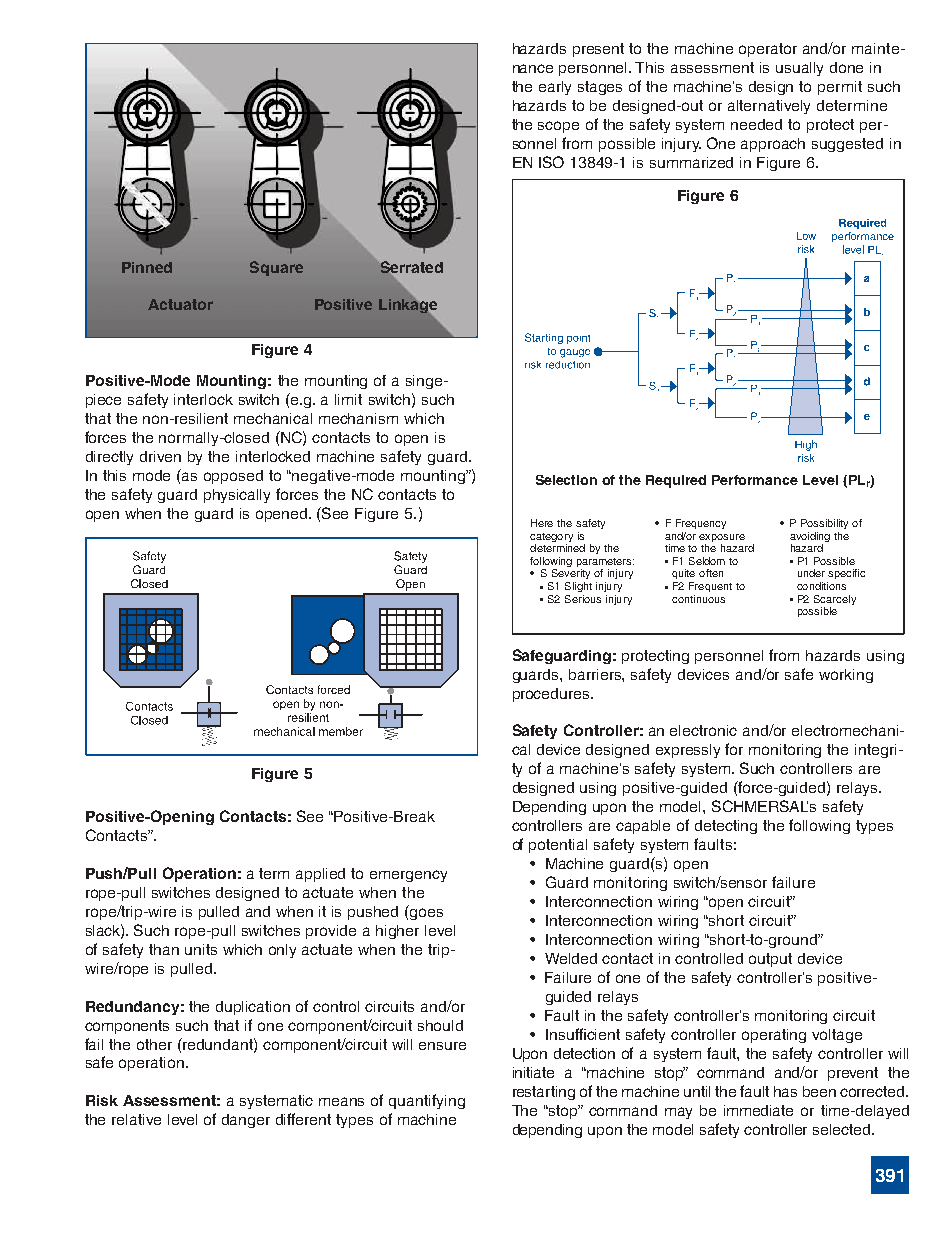 The image size is (952, 1237). What do you see at coordinates (571, 574) in the image?
I see `Severity` at bounding box center [571, 574].
